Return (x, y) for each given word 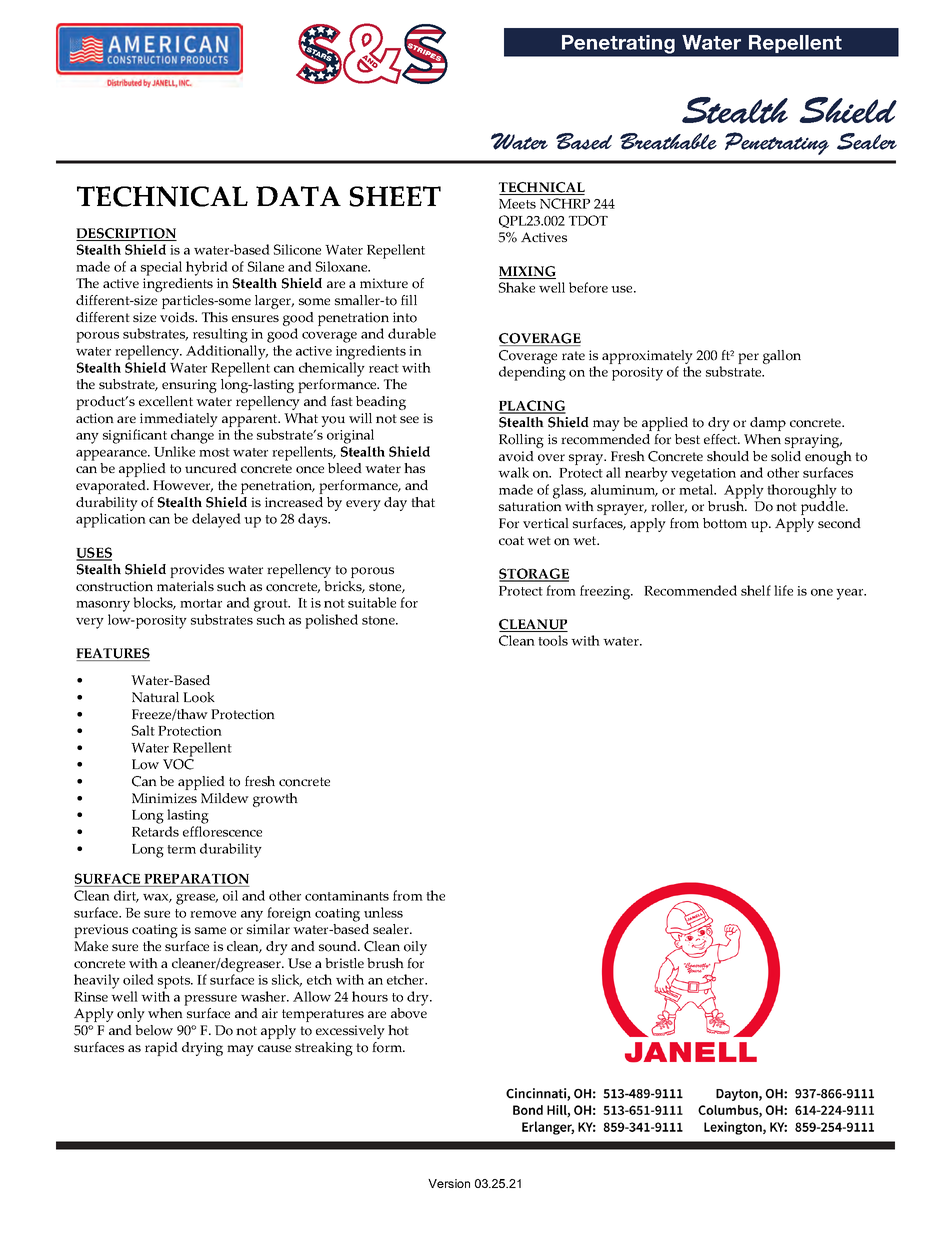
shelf (756, 590)
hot (398, 1030)
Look (199, 697)
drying (202, 1049)
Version (449, 1183)
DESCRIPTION (126, 234)
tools (553, 640)
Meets (517, 204)
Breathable (668, 141)
